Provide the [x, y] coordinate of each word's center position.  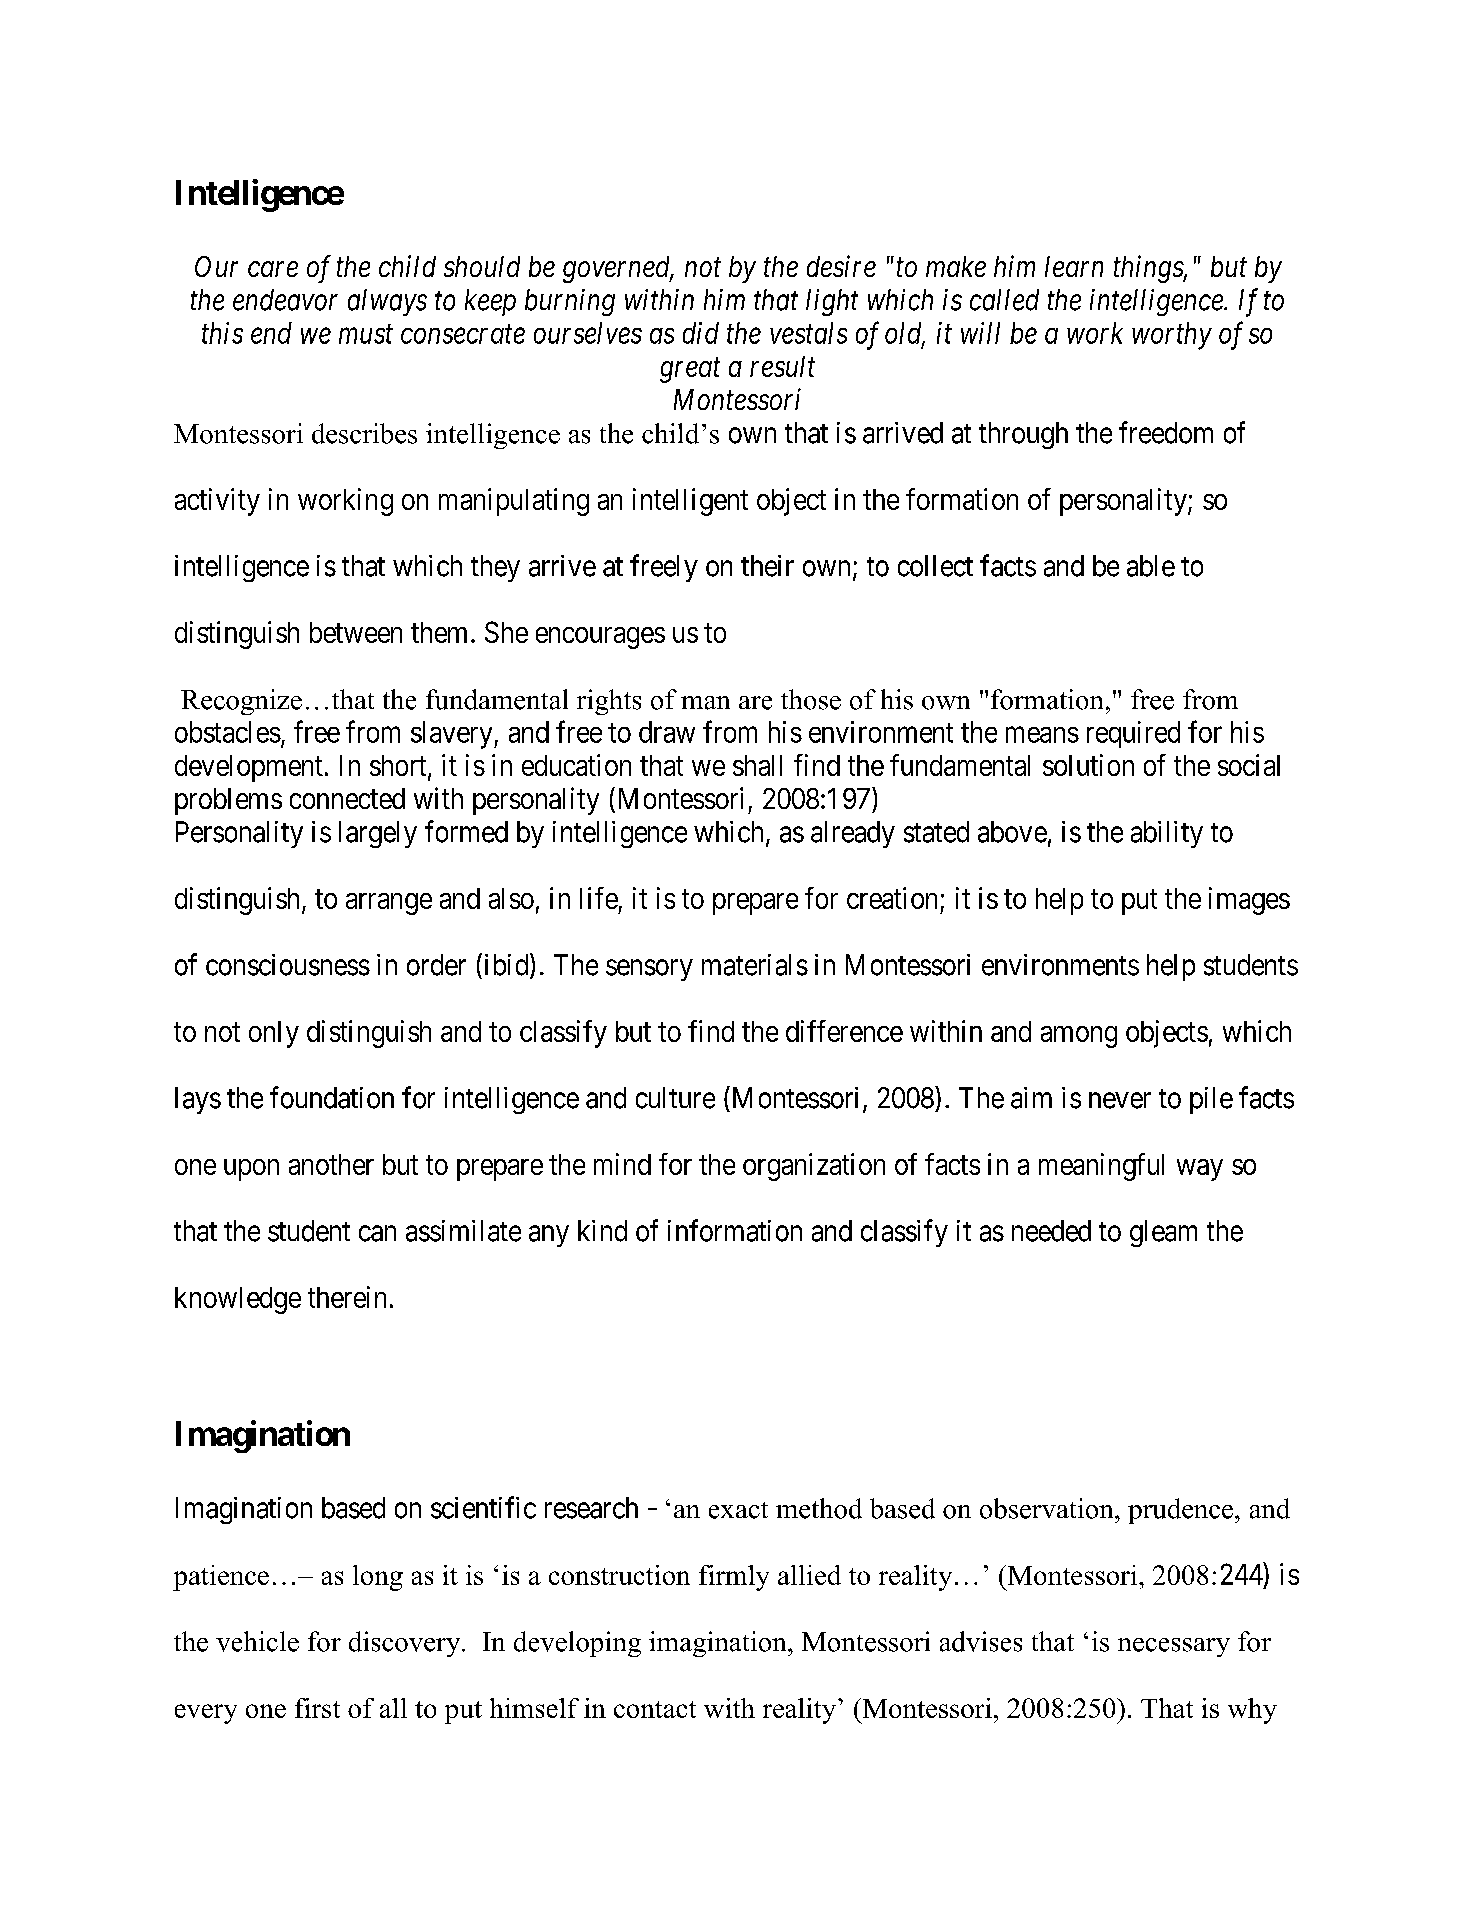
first [317, 1708]
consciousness [288, 965]
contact [655, 1709]
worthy [1172, 336]
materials [755, 965]
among [1079, 1037]
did [701, 333]
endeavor [285, 300]
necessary [1174, 1647]
